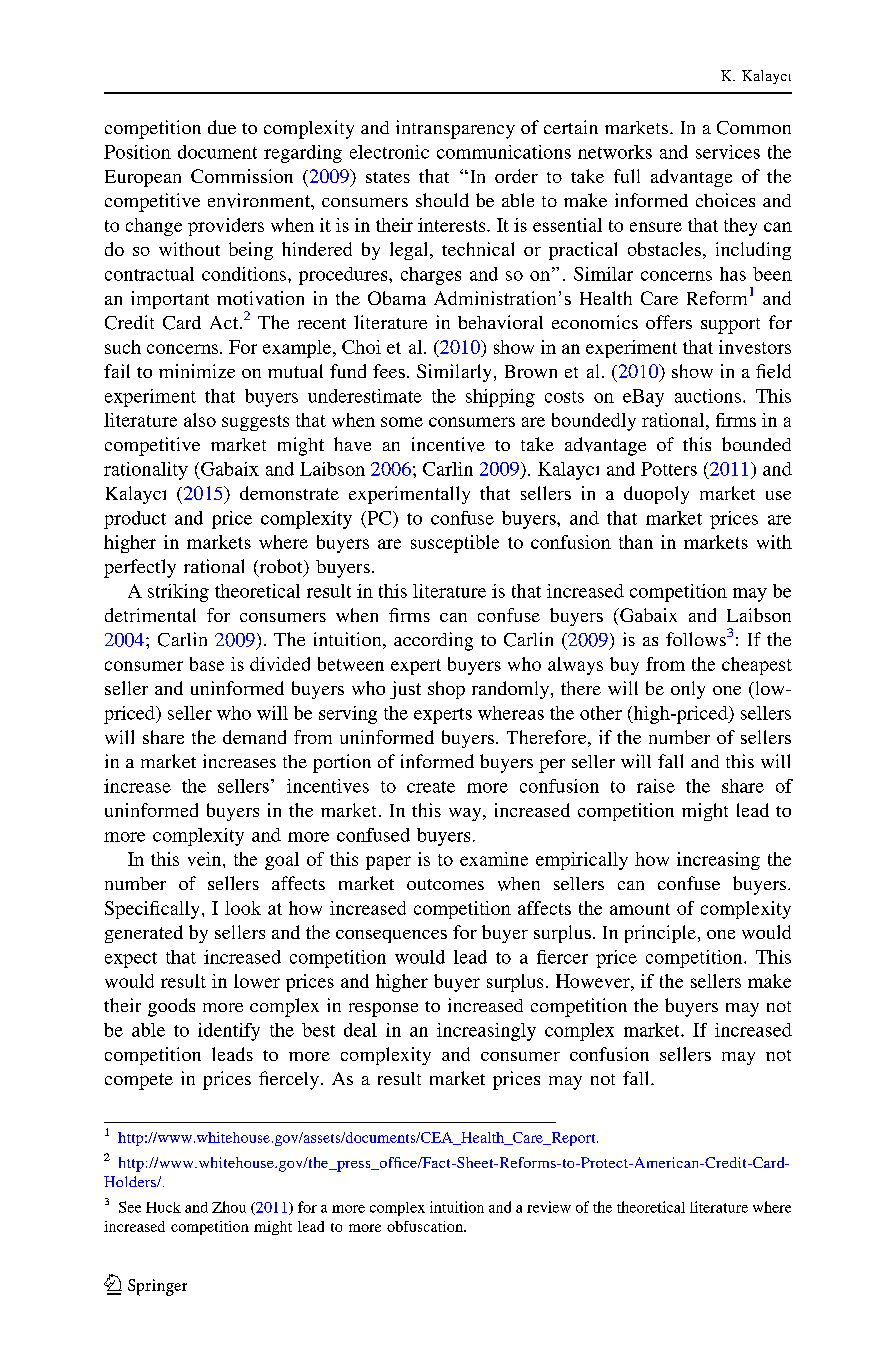 This page has height=1359, width=896. What do you see at coordinates (446, 690) in the page?
I see `shop` at bounding box center [446, 690].
